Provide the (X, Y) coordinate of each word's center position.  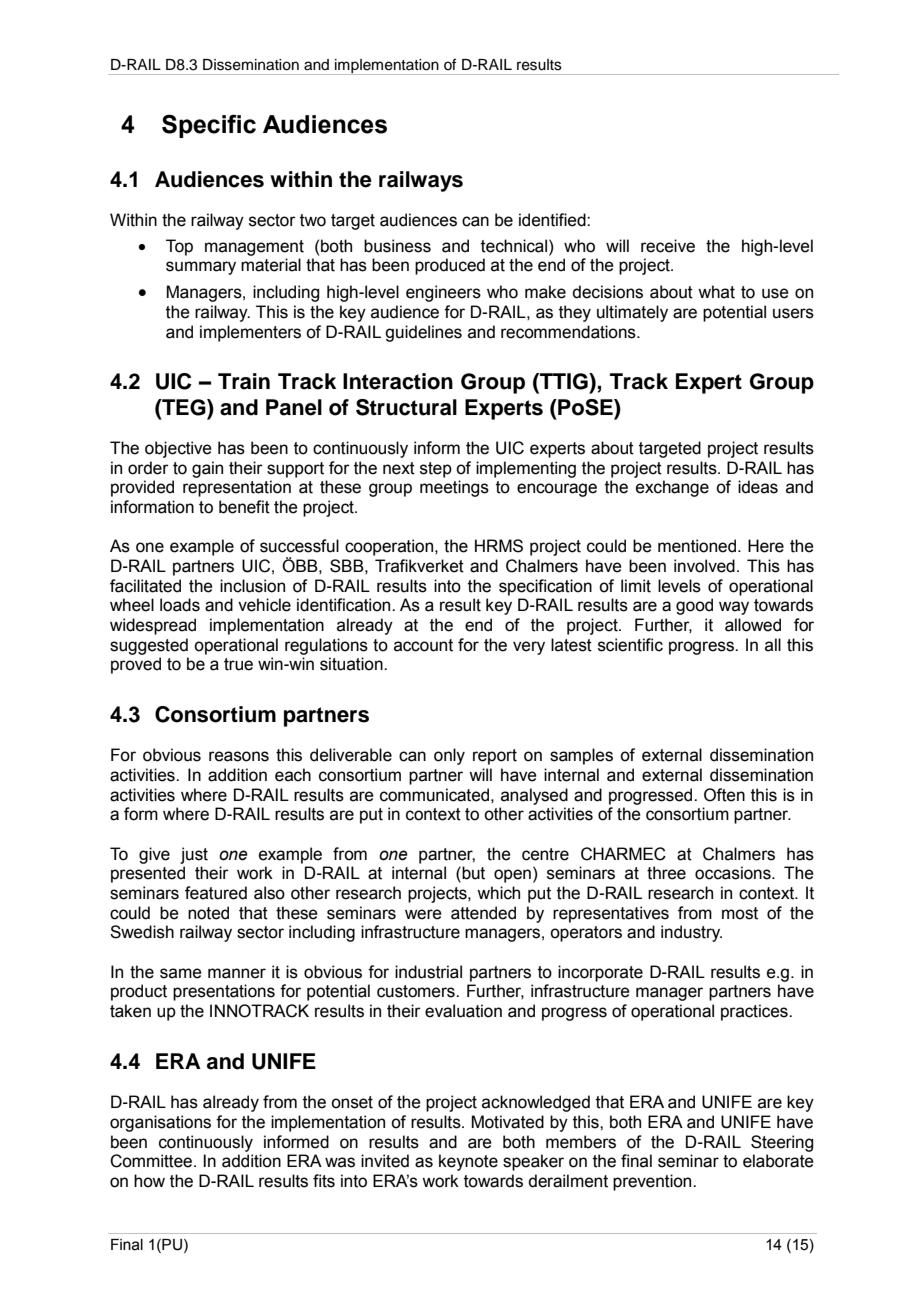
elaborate (778, 1161)
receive (668, 246)
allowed (753, 625)
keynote (468, 1162)
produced (450, 266)
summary (201, 268)
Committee (152, 1161)
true (238, 664)
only (449, 756)
